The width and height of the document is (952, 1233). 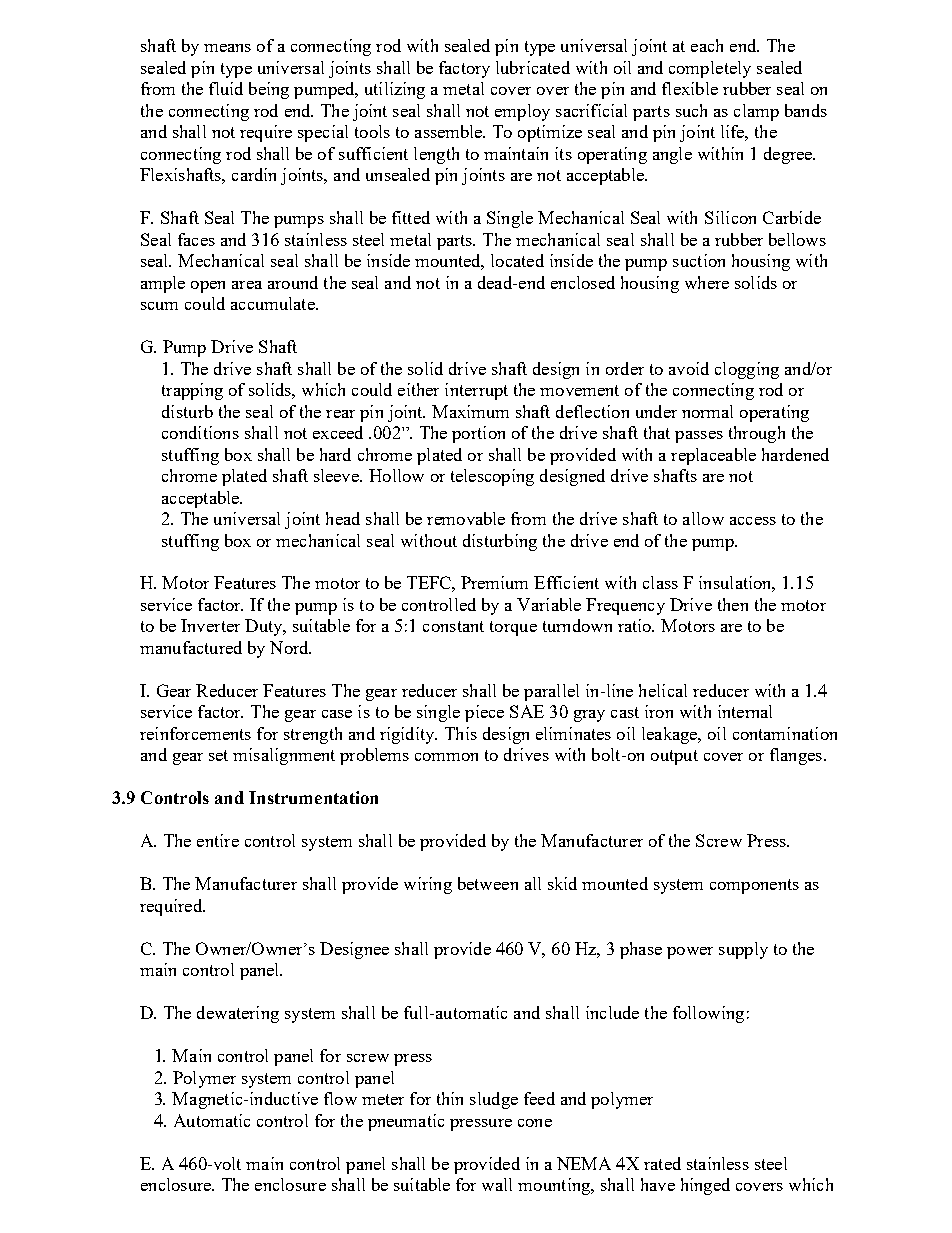 I want to click on replaceable, so click(x=713, y=456).
